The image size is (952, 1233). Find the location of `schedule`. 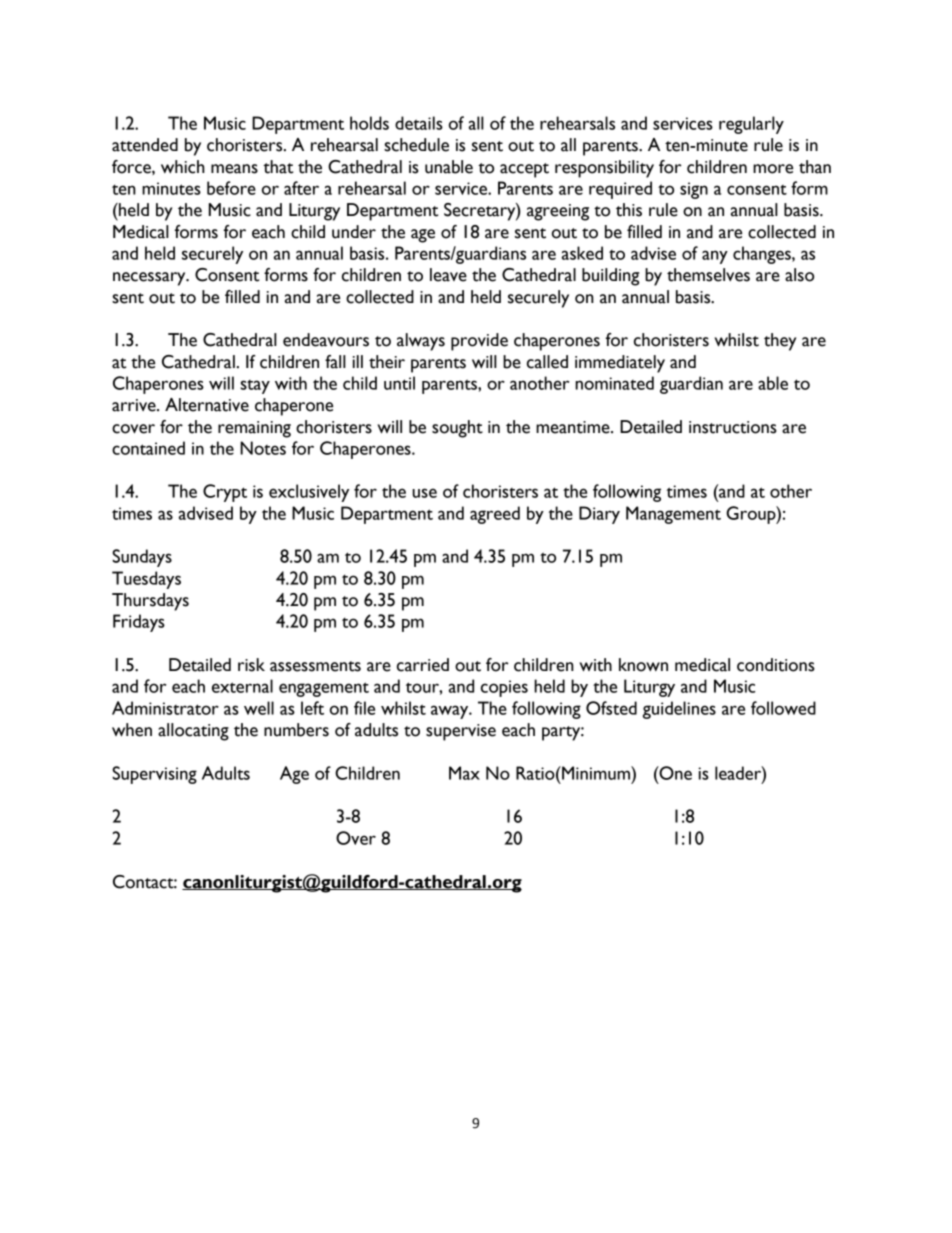

schedule is located at coordinates (416, 145).
